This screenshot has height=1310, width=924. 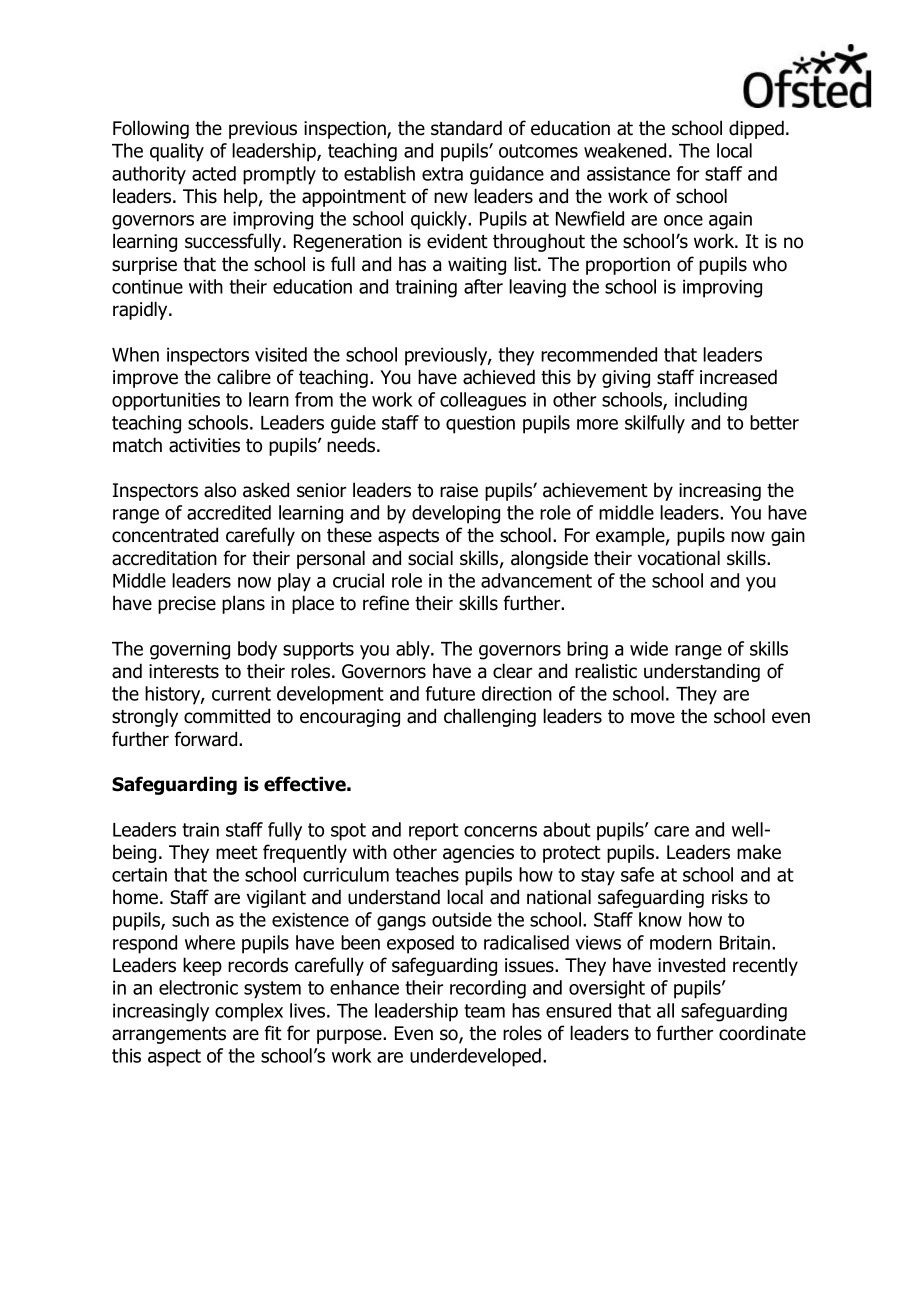 I want to click on vocational, so click(x=679, y=558).
